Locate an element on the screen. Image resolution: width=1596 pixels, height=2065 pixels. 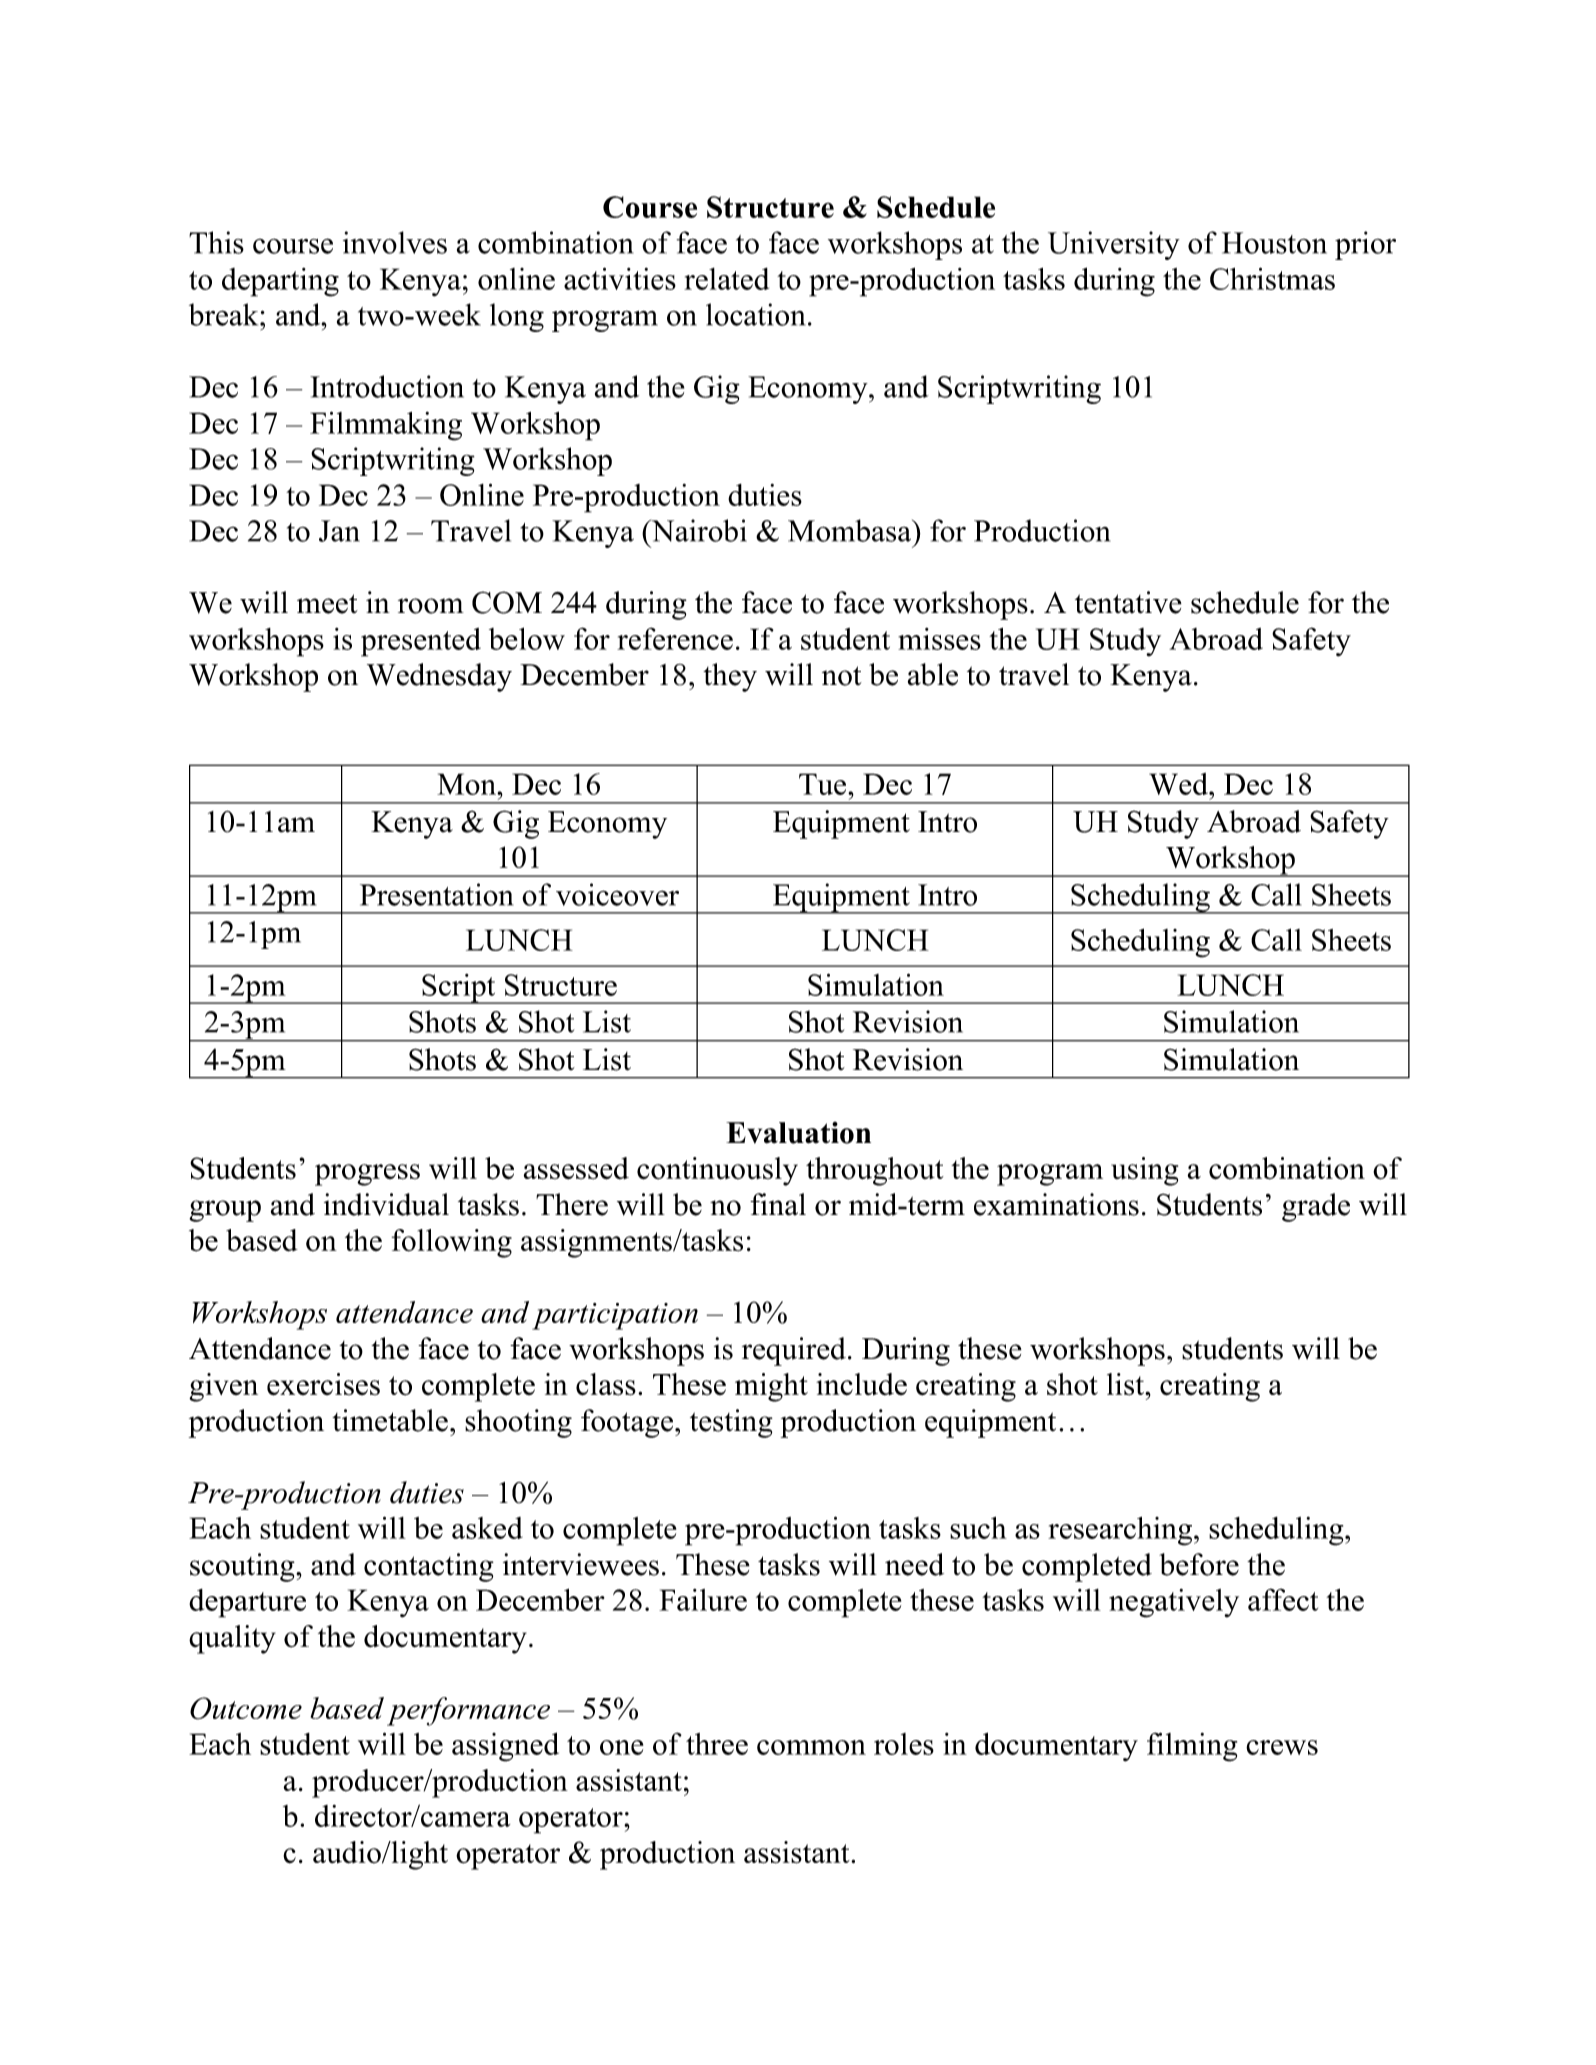
departing is located at coordinates (280, 282).
